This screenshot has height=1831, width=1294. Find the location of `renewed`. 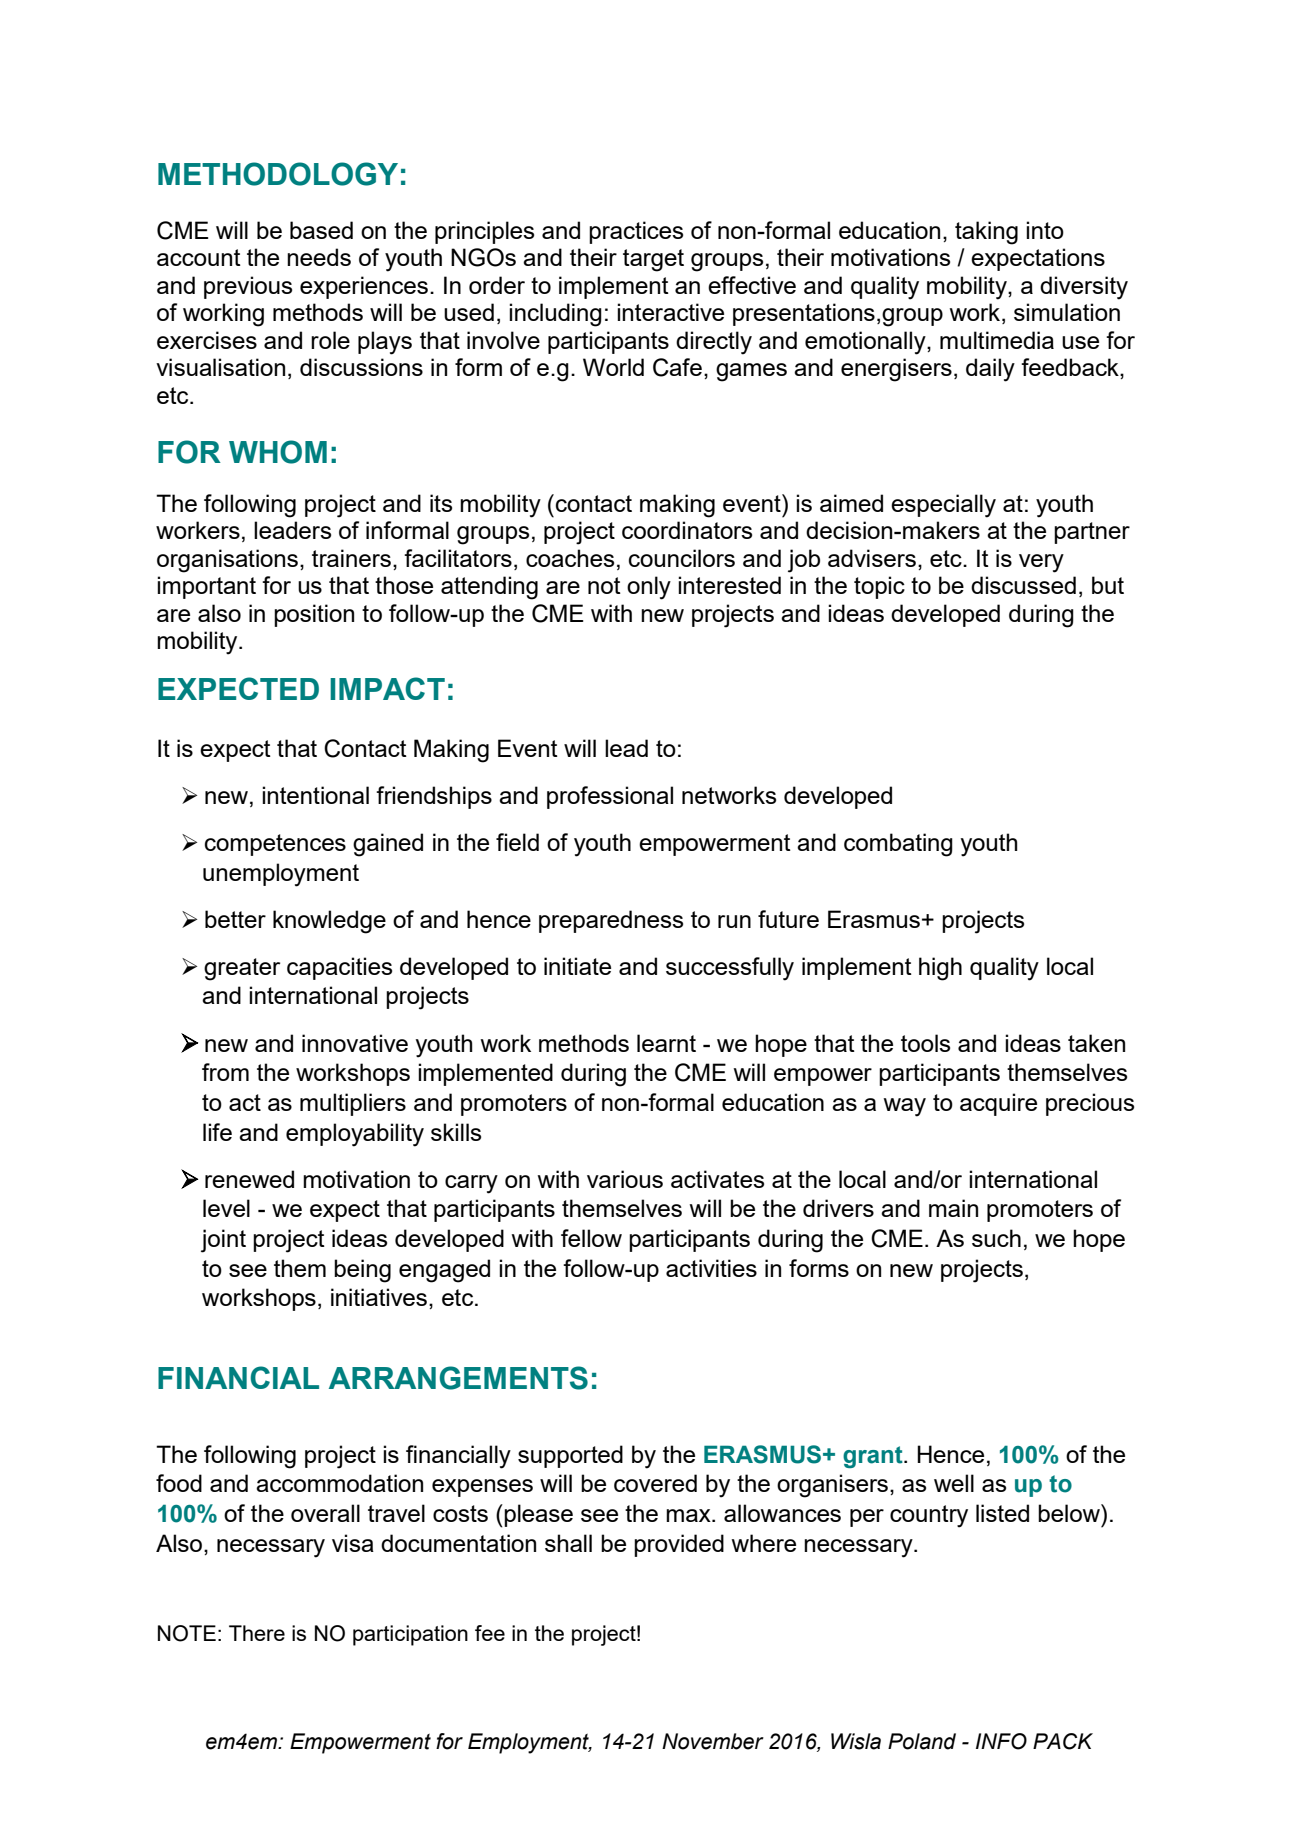

renewed is located at coordinates (249, 1179).
